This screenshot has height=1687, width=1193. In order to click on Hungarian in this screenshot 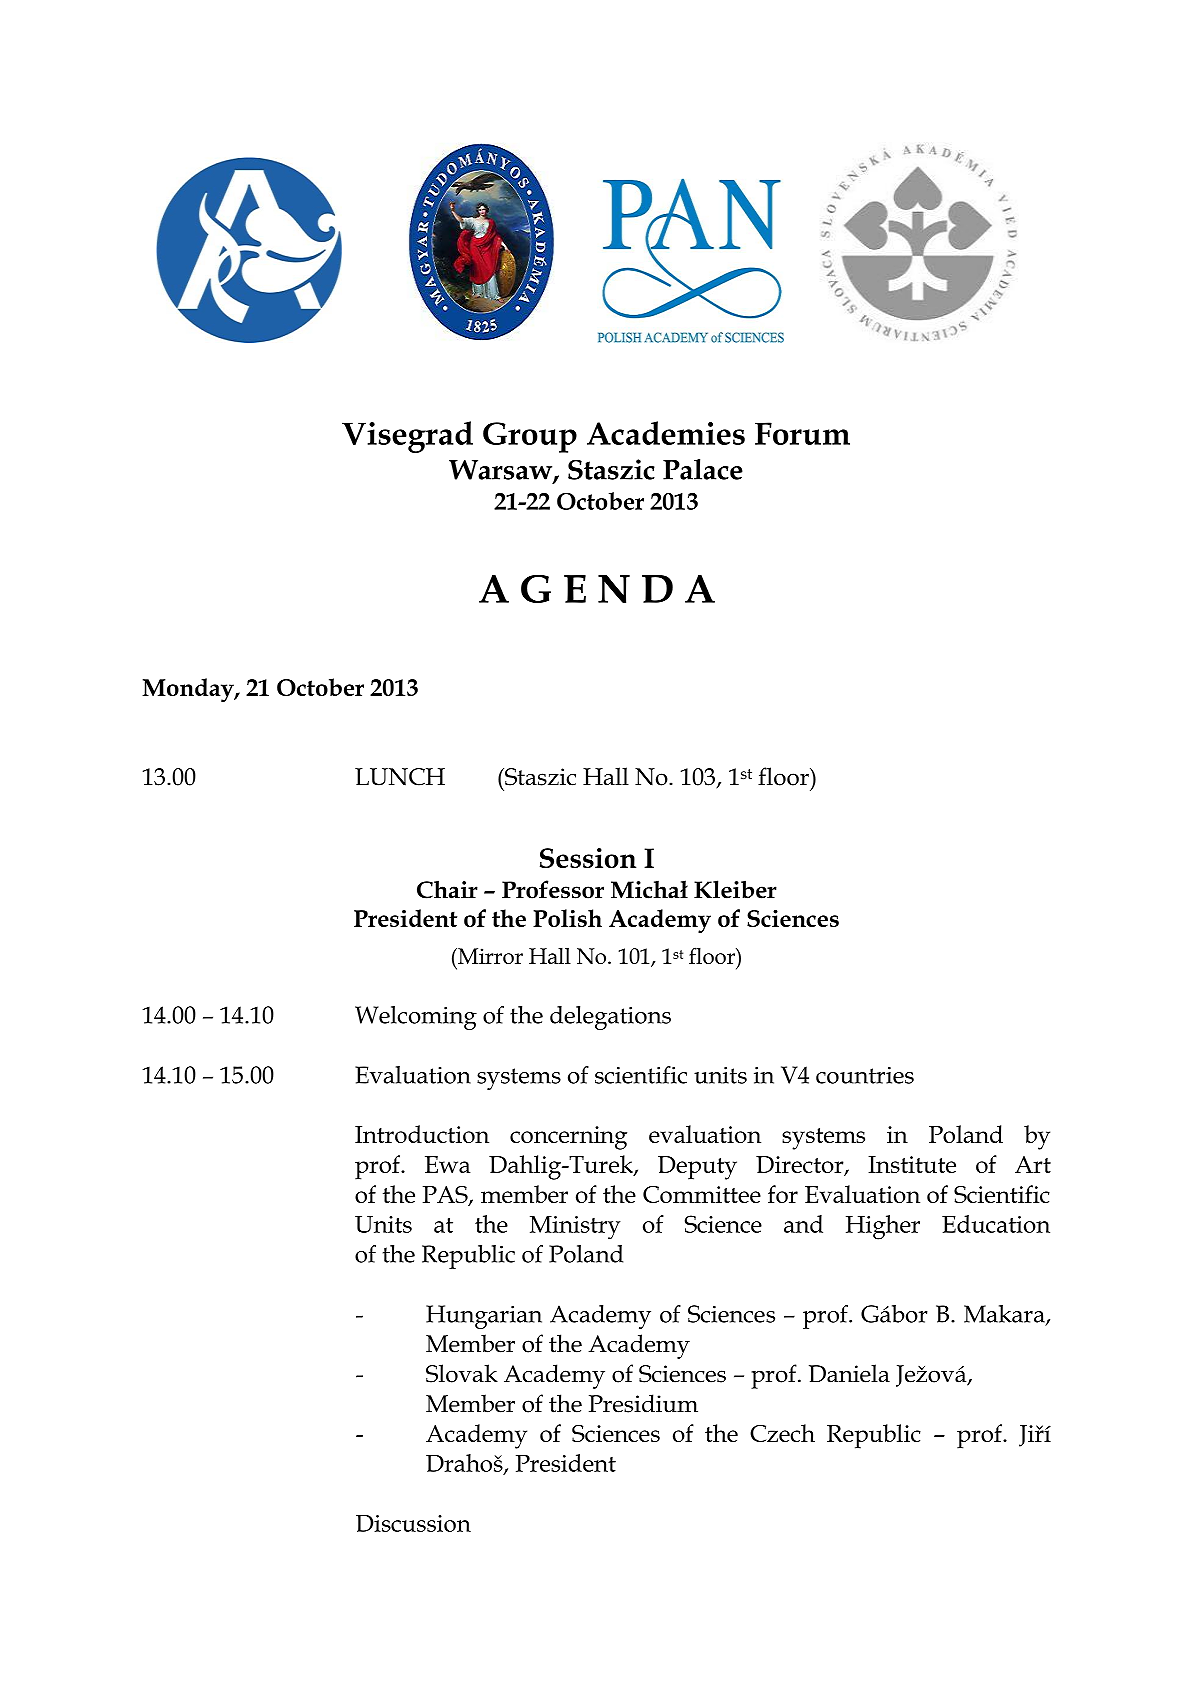, I will do `click(484, 1317)`.
